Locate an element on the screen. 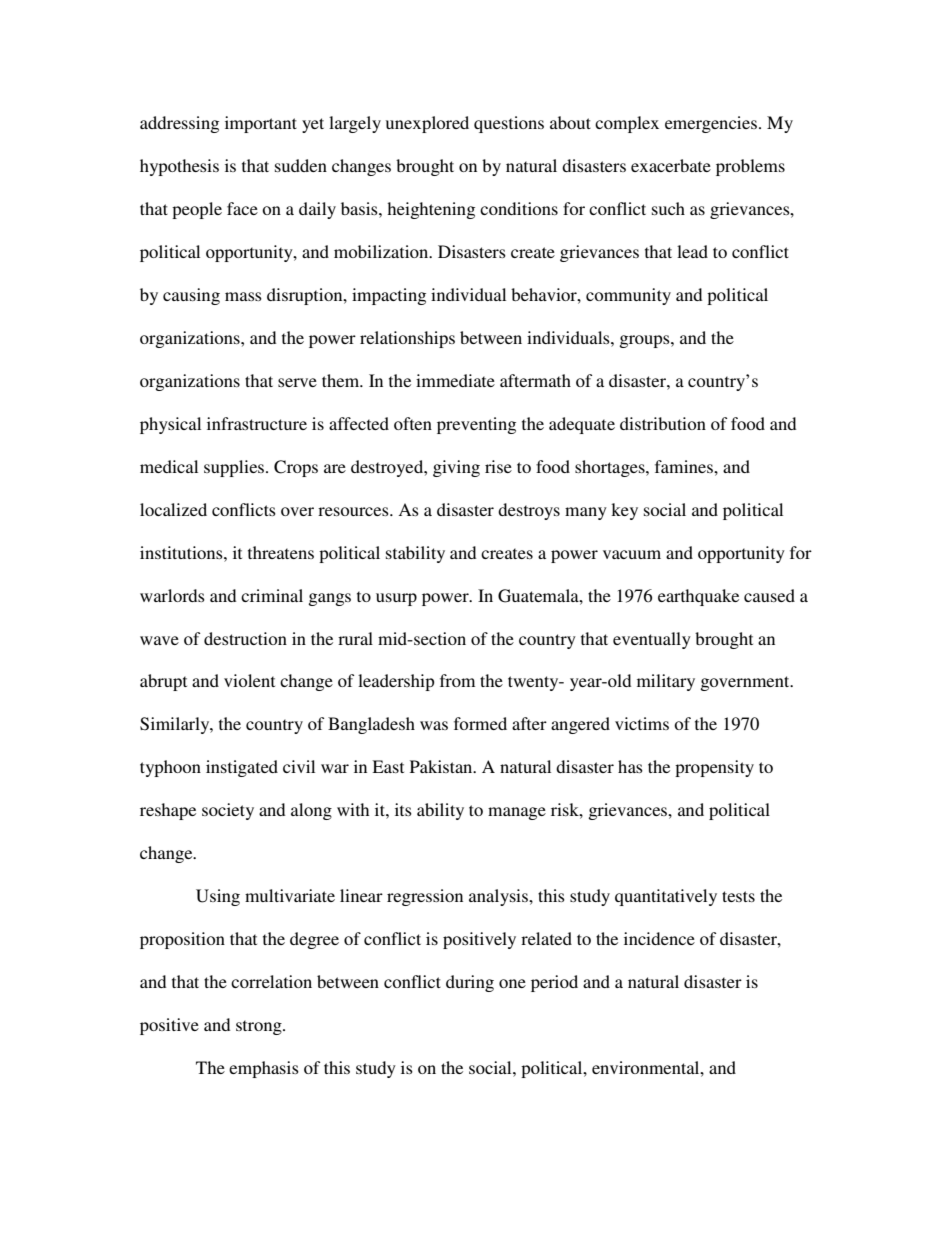  strong is located at coordinates (260, 1027).
